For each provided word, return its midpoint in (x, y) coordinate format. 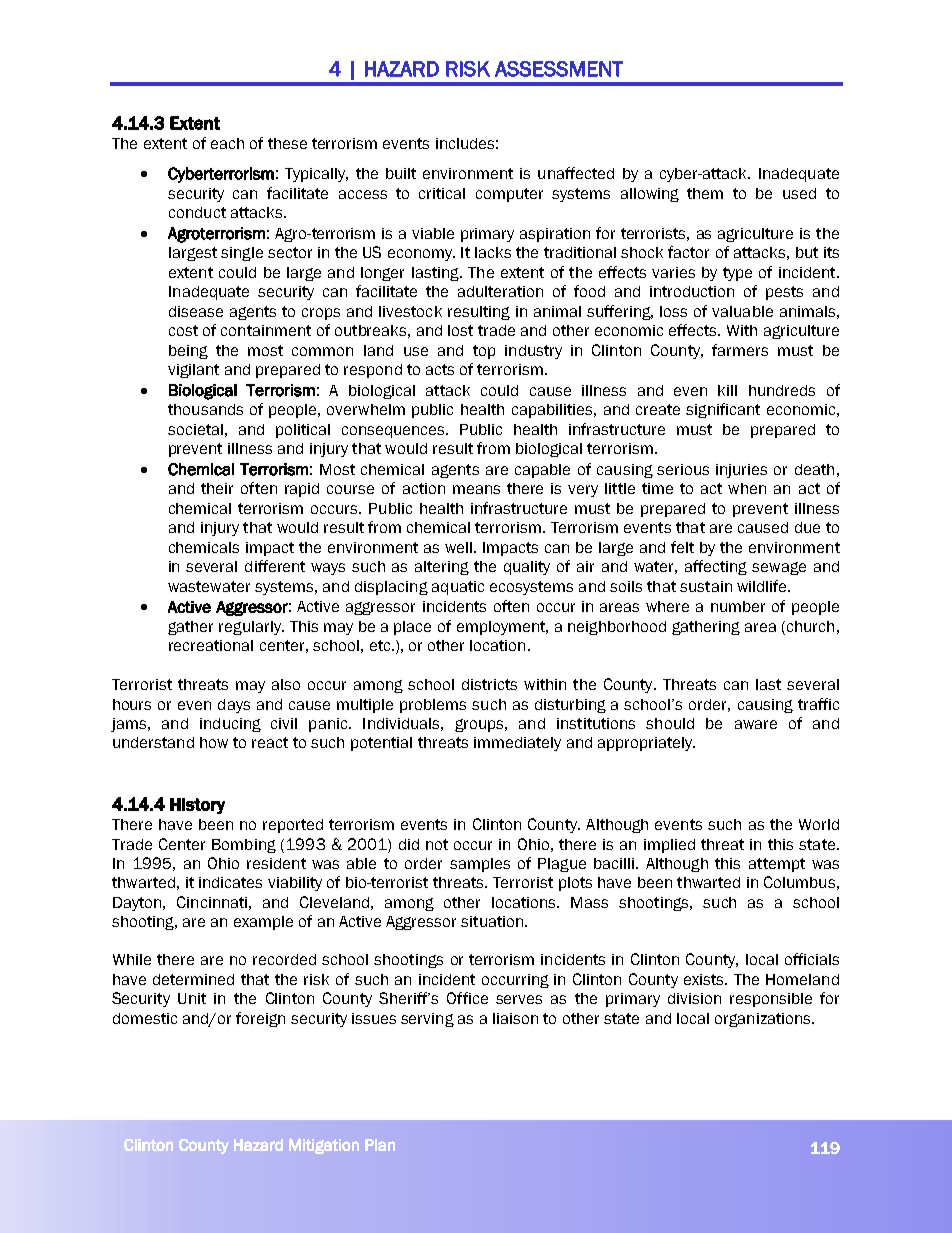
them (705, 193)
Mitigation (324, 1146)
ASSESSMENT (559, 69)
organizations (764, 1020)
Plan (380, 1145)
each (227, 143)
